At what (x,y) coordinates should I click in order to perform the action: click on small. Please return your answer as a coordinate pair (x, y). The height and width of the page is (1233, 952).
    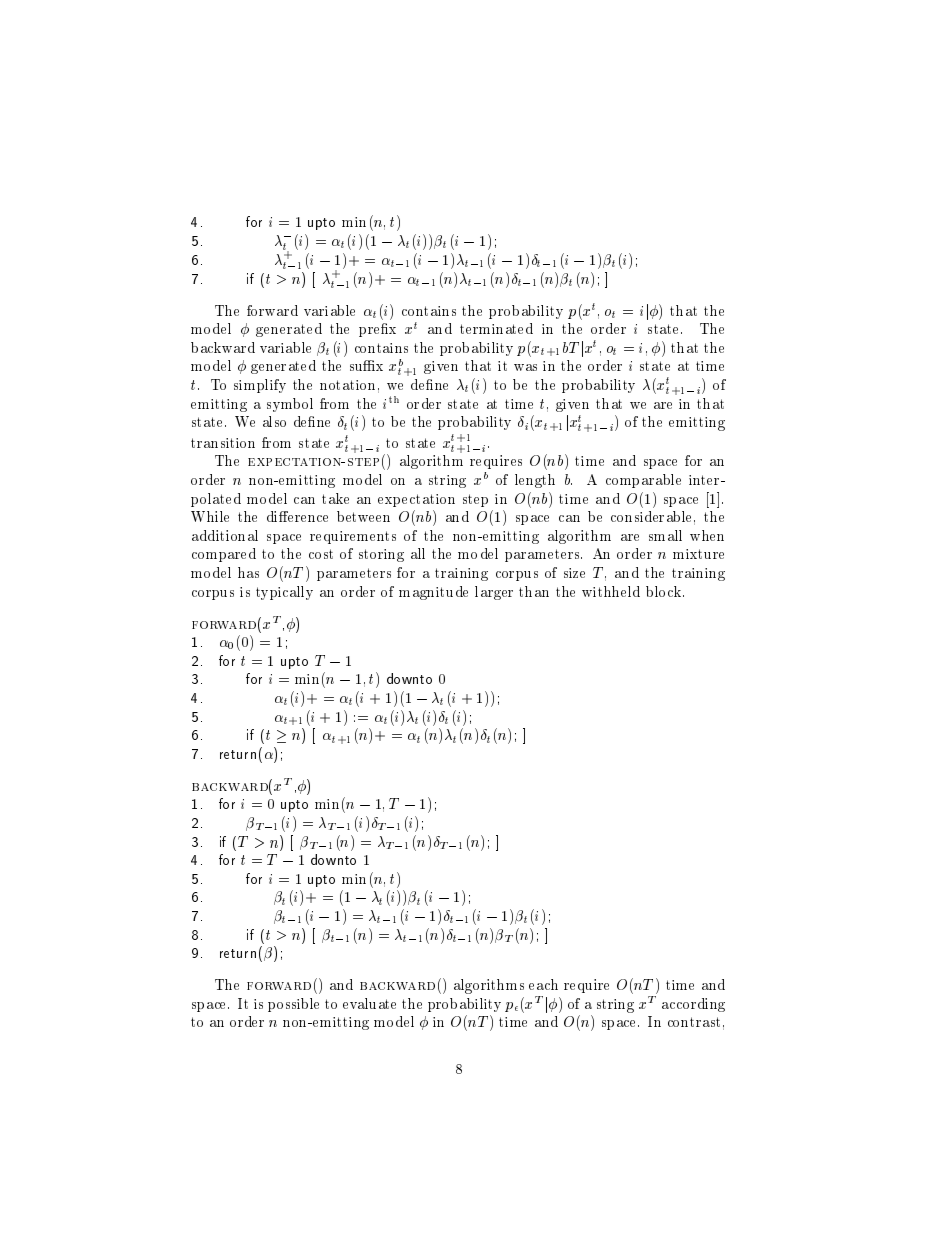
    Looking at the image, I should click on (665, 535).
